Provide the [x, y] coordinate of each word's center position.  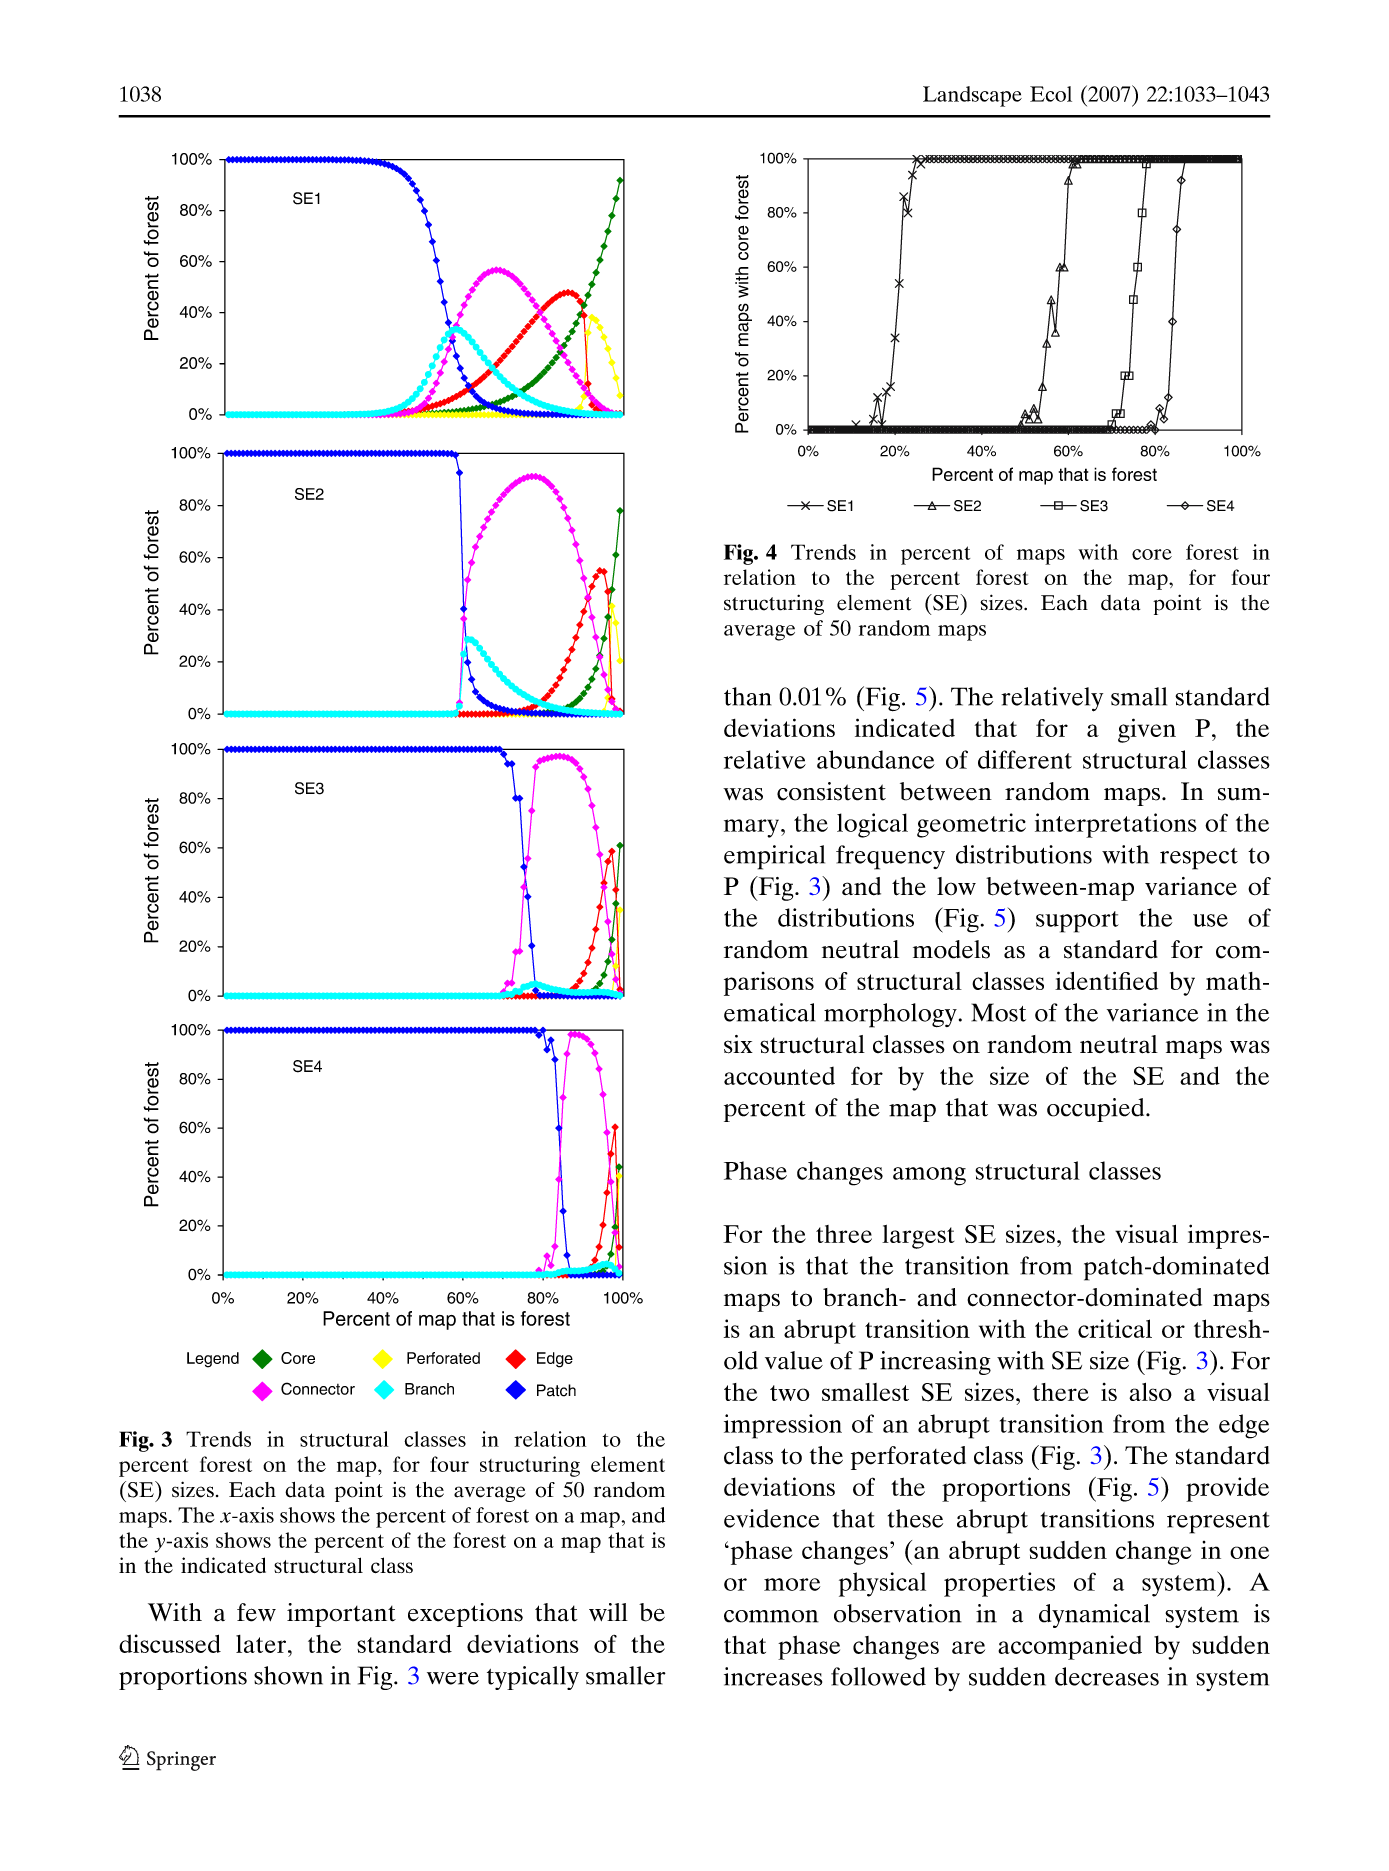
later [262, 1644]
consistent [831, 791]
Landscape [972, 96]
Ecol [1051, 94]
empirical [774, 857]
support [1077, 922]
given [1147, 730]
